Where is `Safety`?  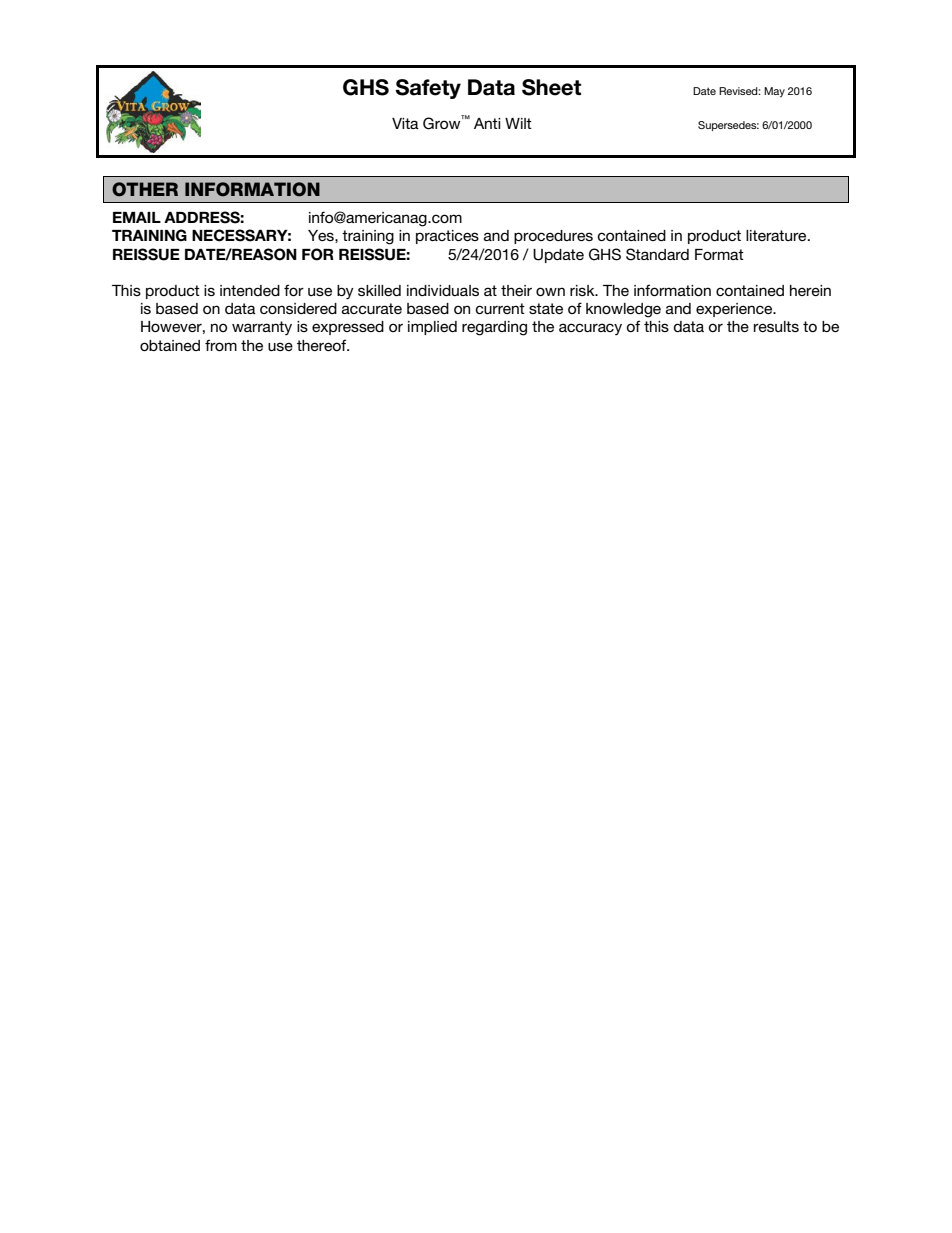 Safety is located at coordinates (428, 89).
